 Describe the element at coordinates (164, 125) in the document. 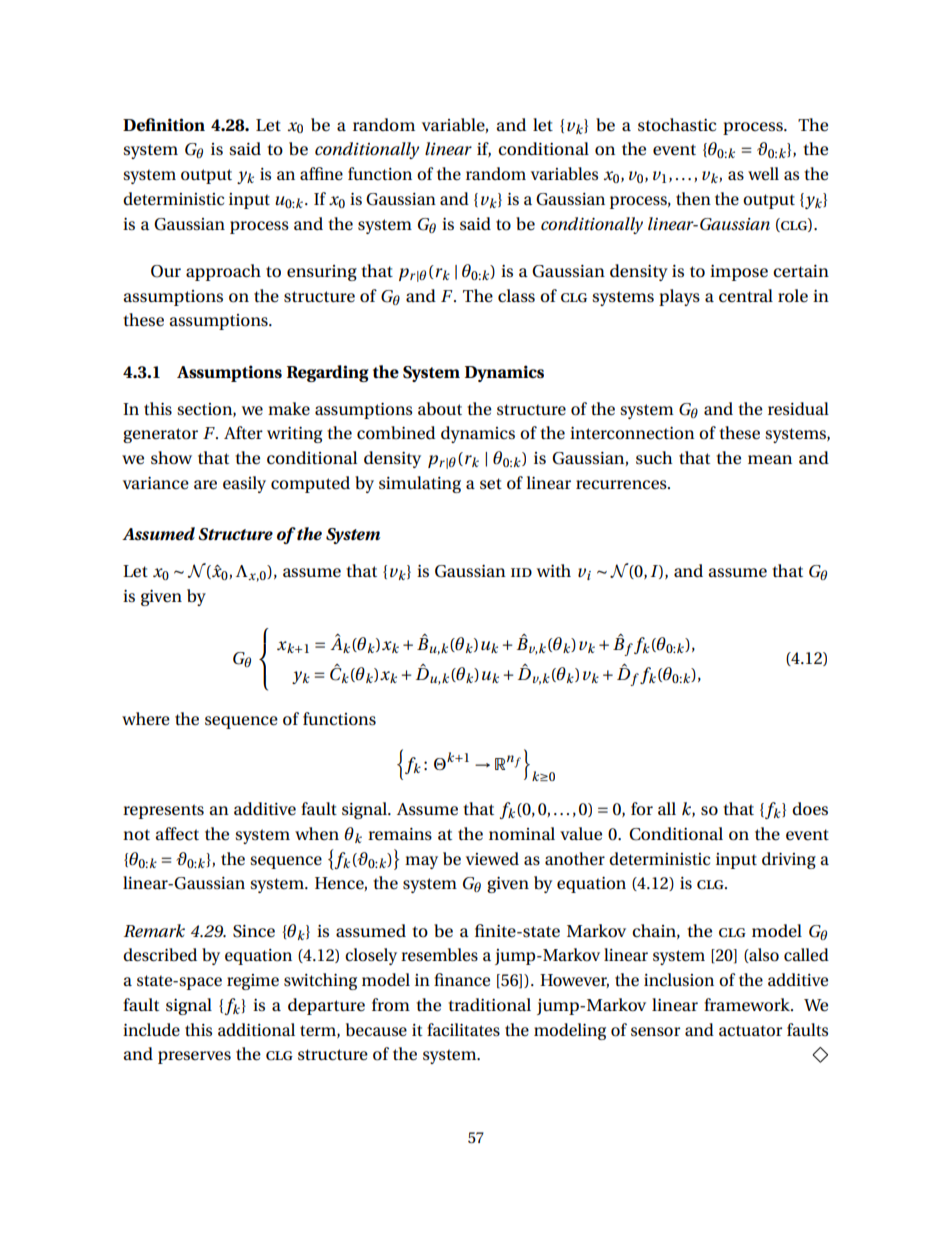

I see `Definition` at that location.
